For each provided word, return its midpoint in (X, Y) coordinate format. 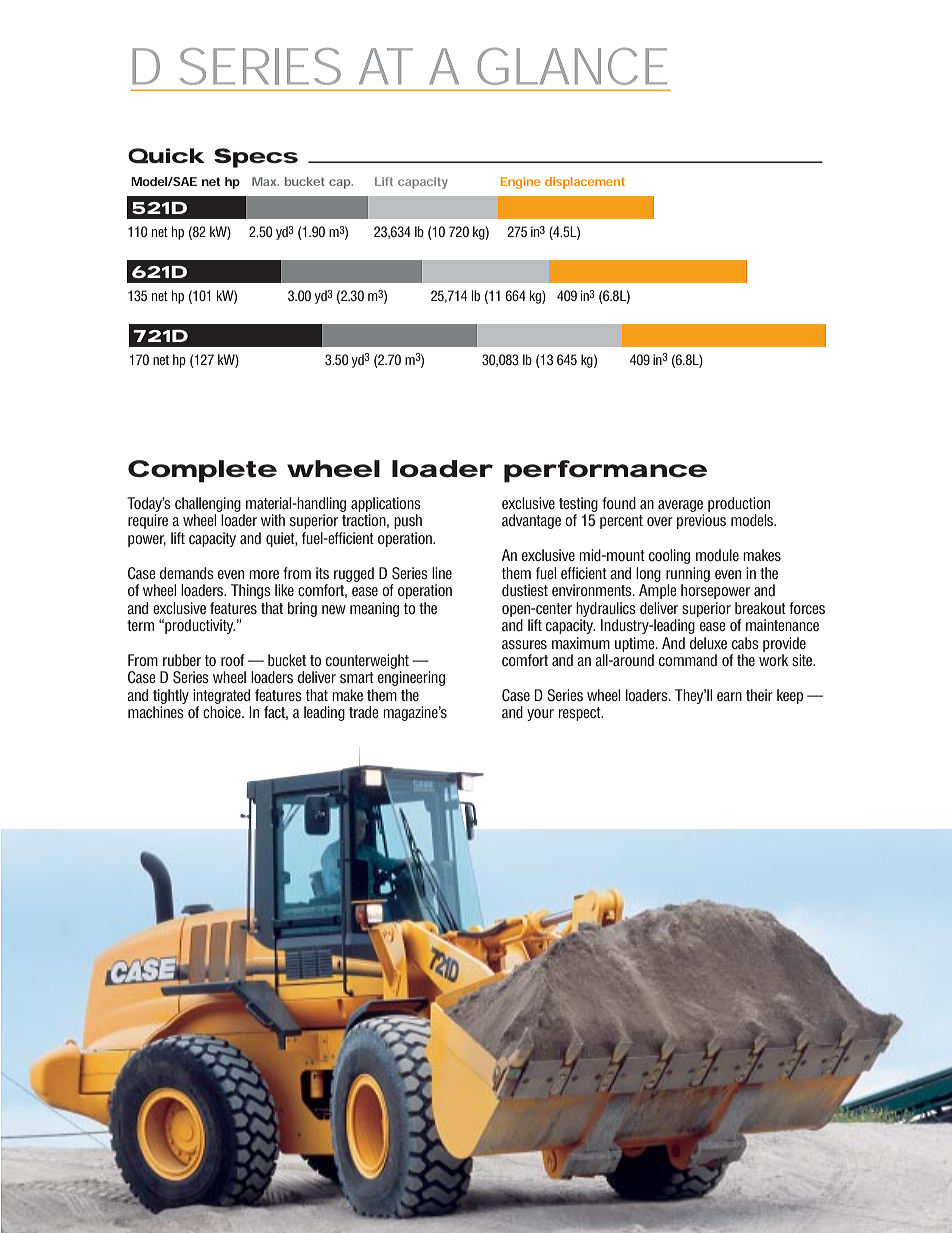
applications (386, 504)
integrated (221, 696)
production (739, 504)
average (680, 506)
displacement (585, 183)
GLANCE (572, 66)
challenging (208, 504)
